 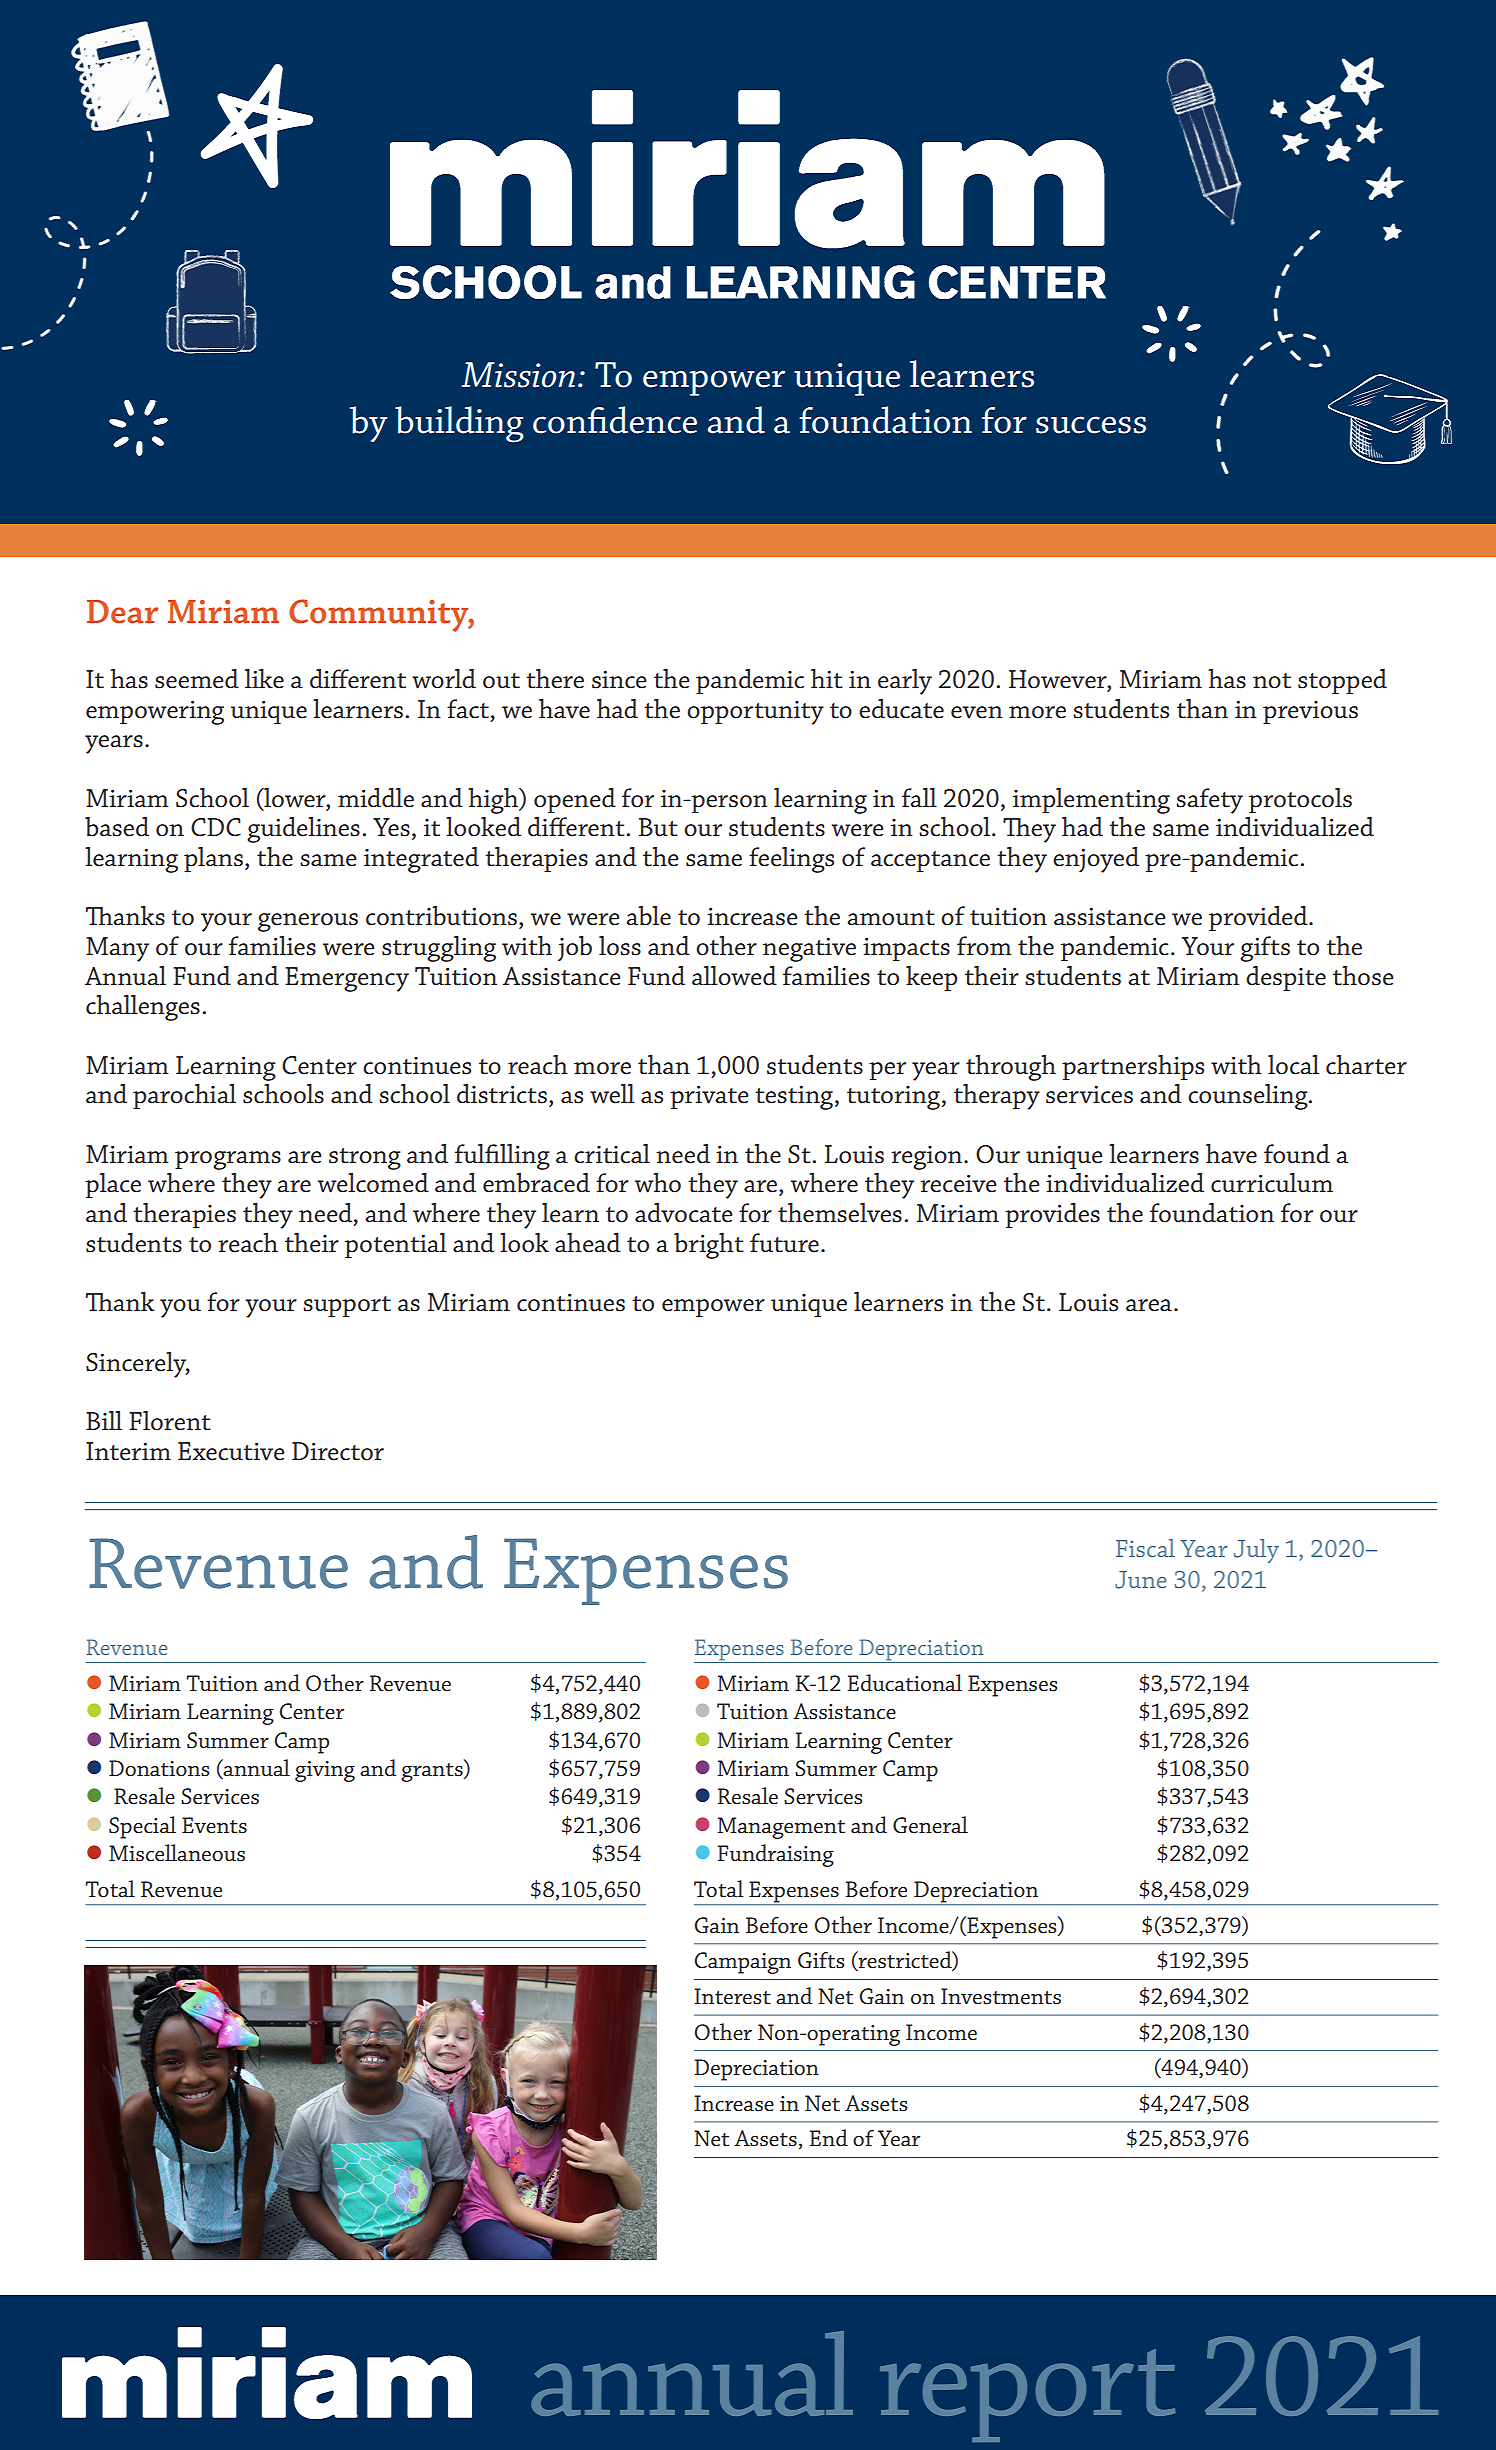 What do you see at coordinates (184, 1096) in the document?
I see `parochial` at bounding box center [184, 1096].
